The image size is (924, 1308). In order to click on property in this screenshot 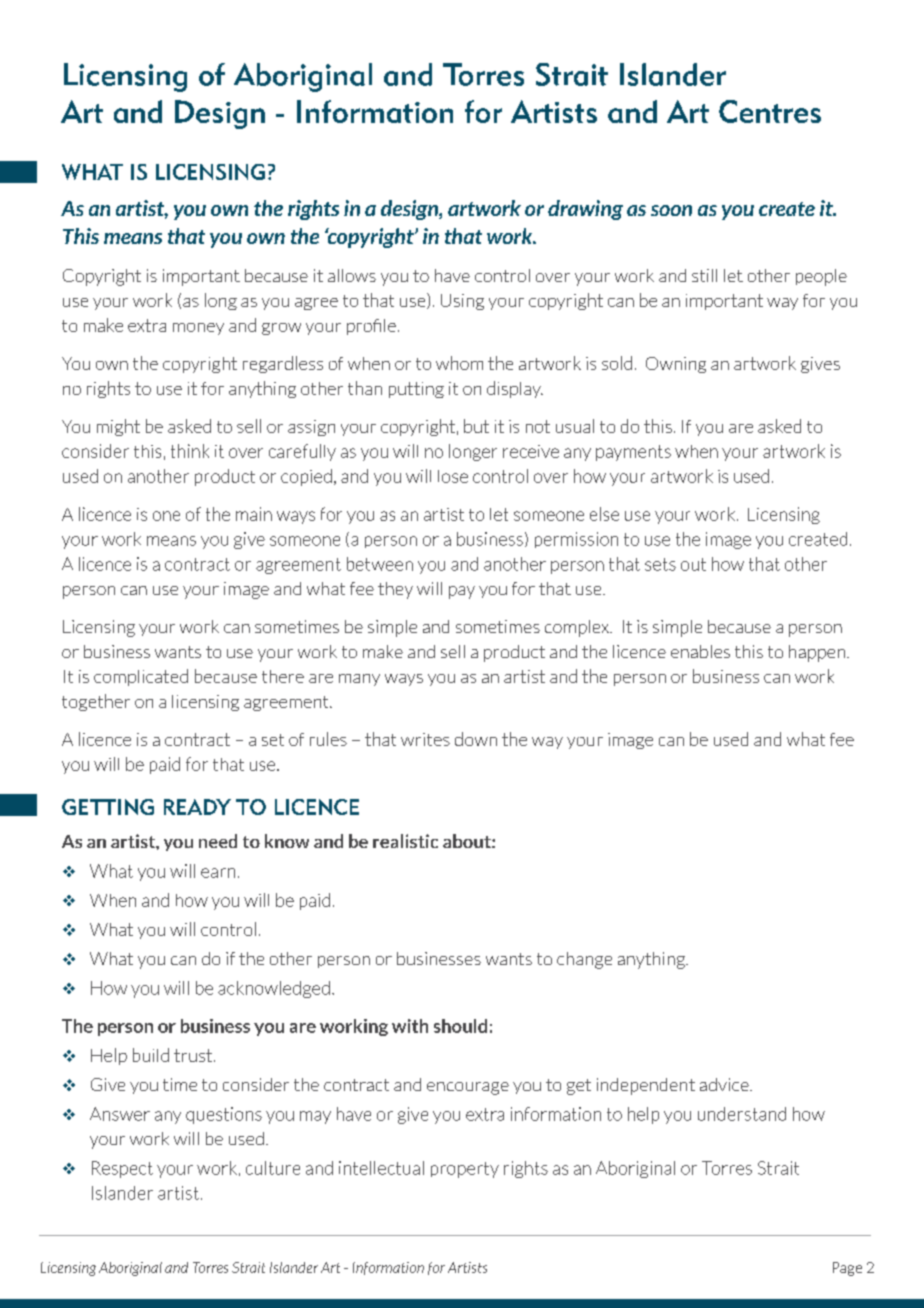, I will do `click(465, 1170)`.
